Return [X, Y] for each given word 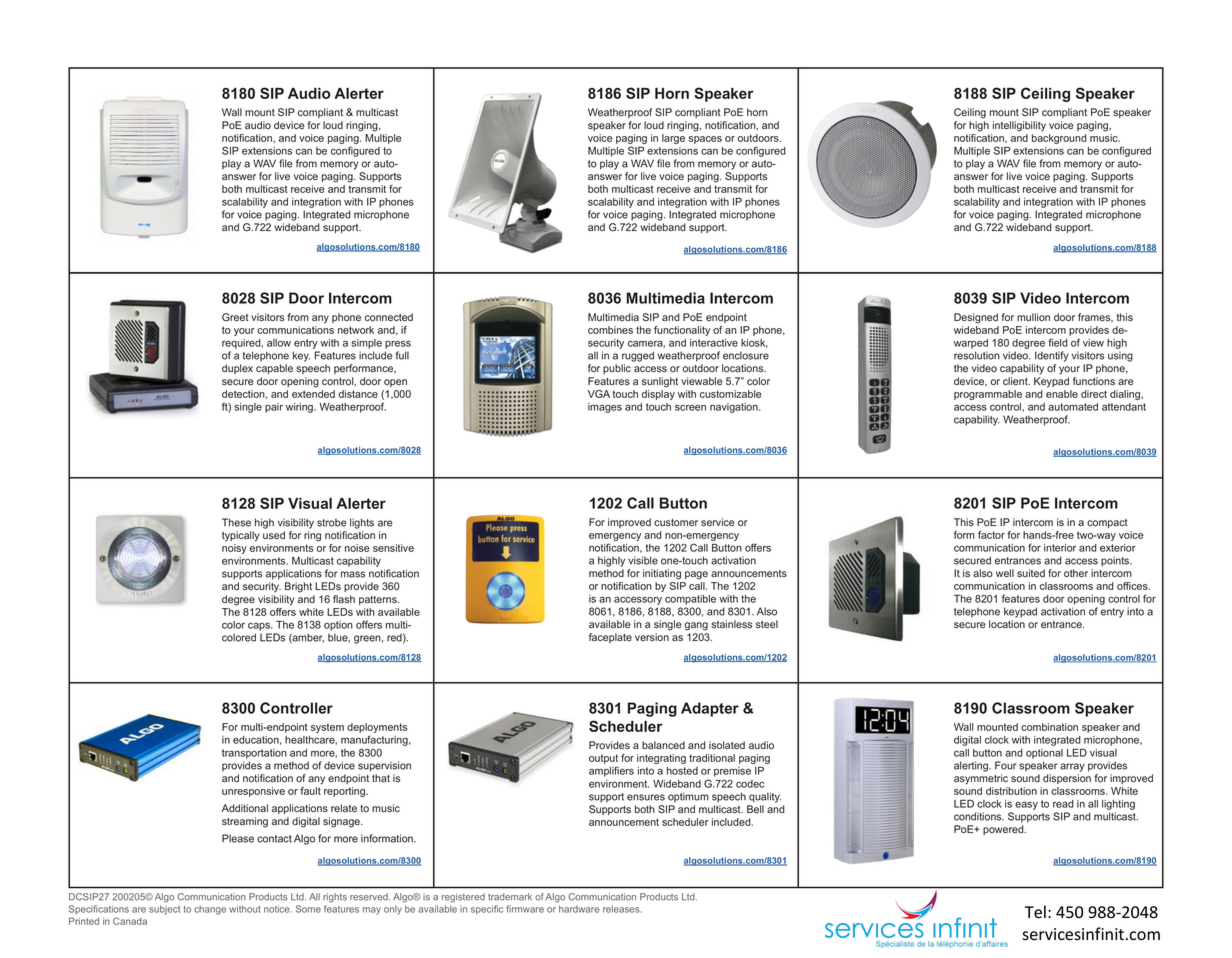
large [673, 139]
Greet [235, 317]
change [210, 910]
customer [676, 522]
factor [991, 535]
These [236, 522]
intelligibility [1019, 126]
